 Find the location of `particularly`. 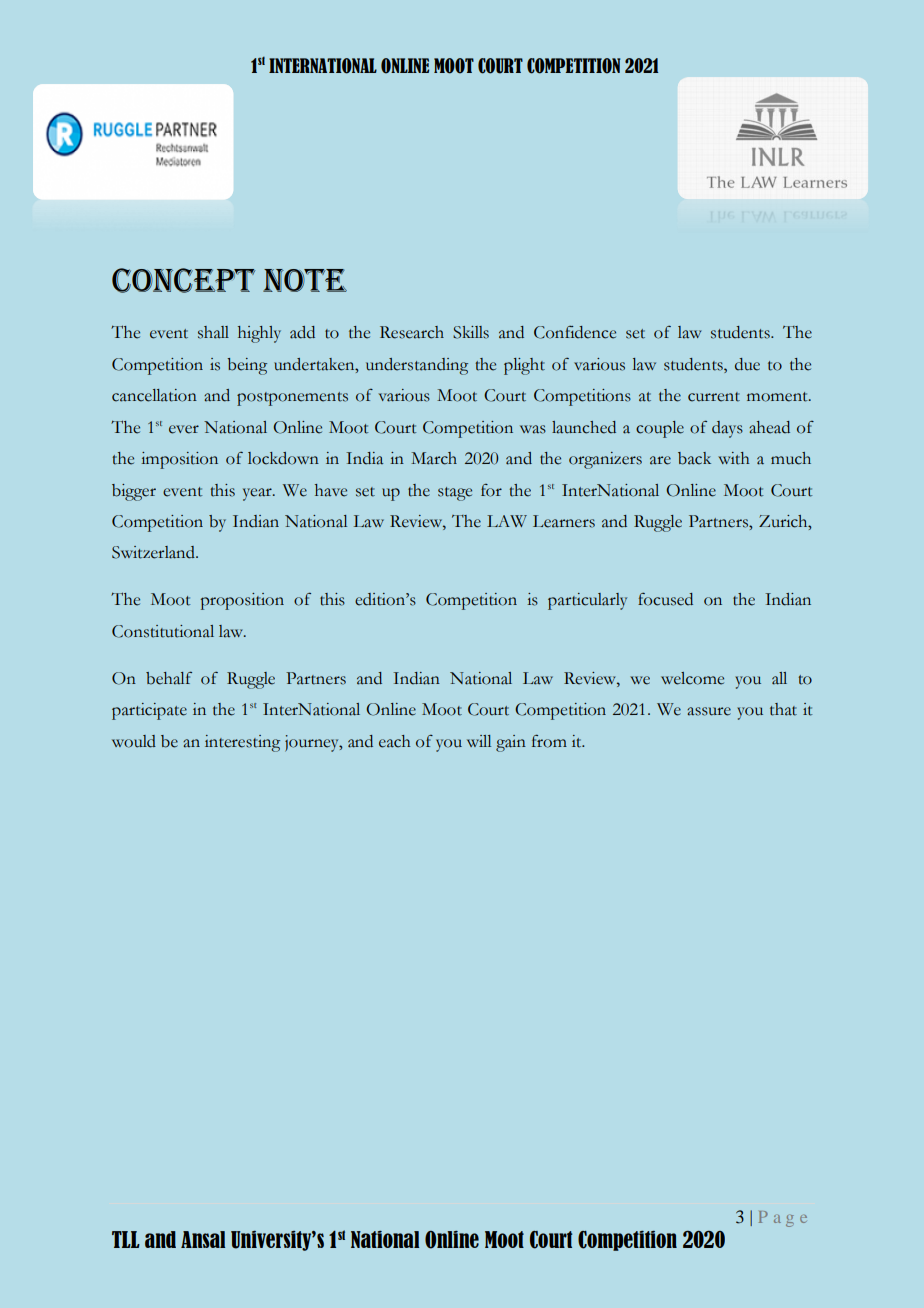

particularly is located at coordinates (587, 601).
